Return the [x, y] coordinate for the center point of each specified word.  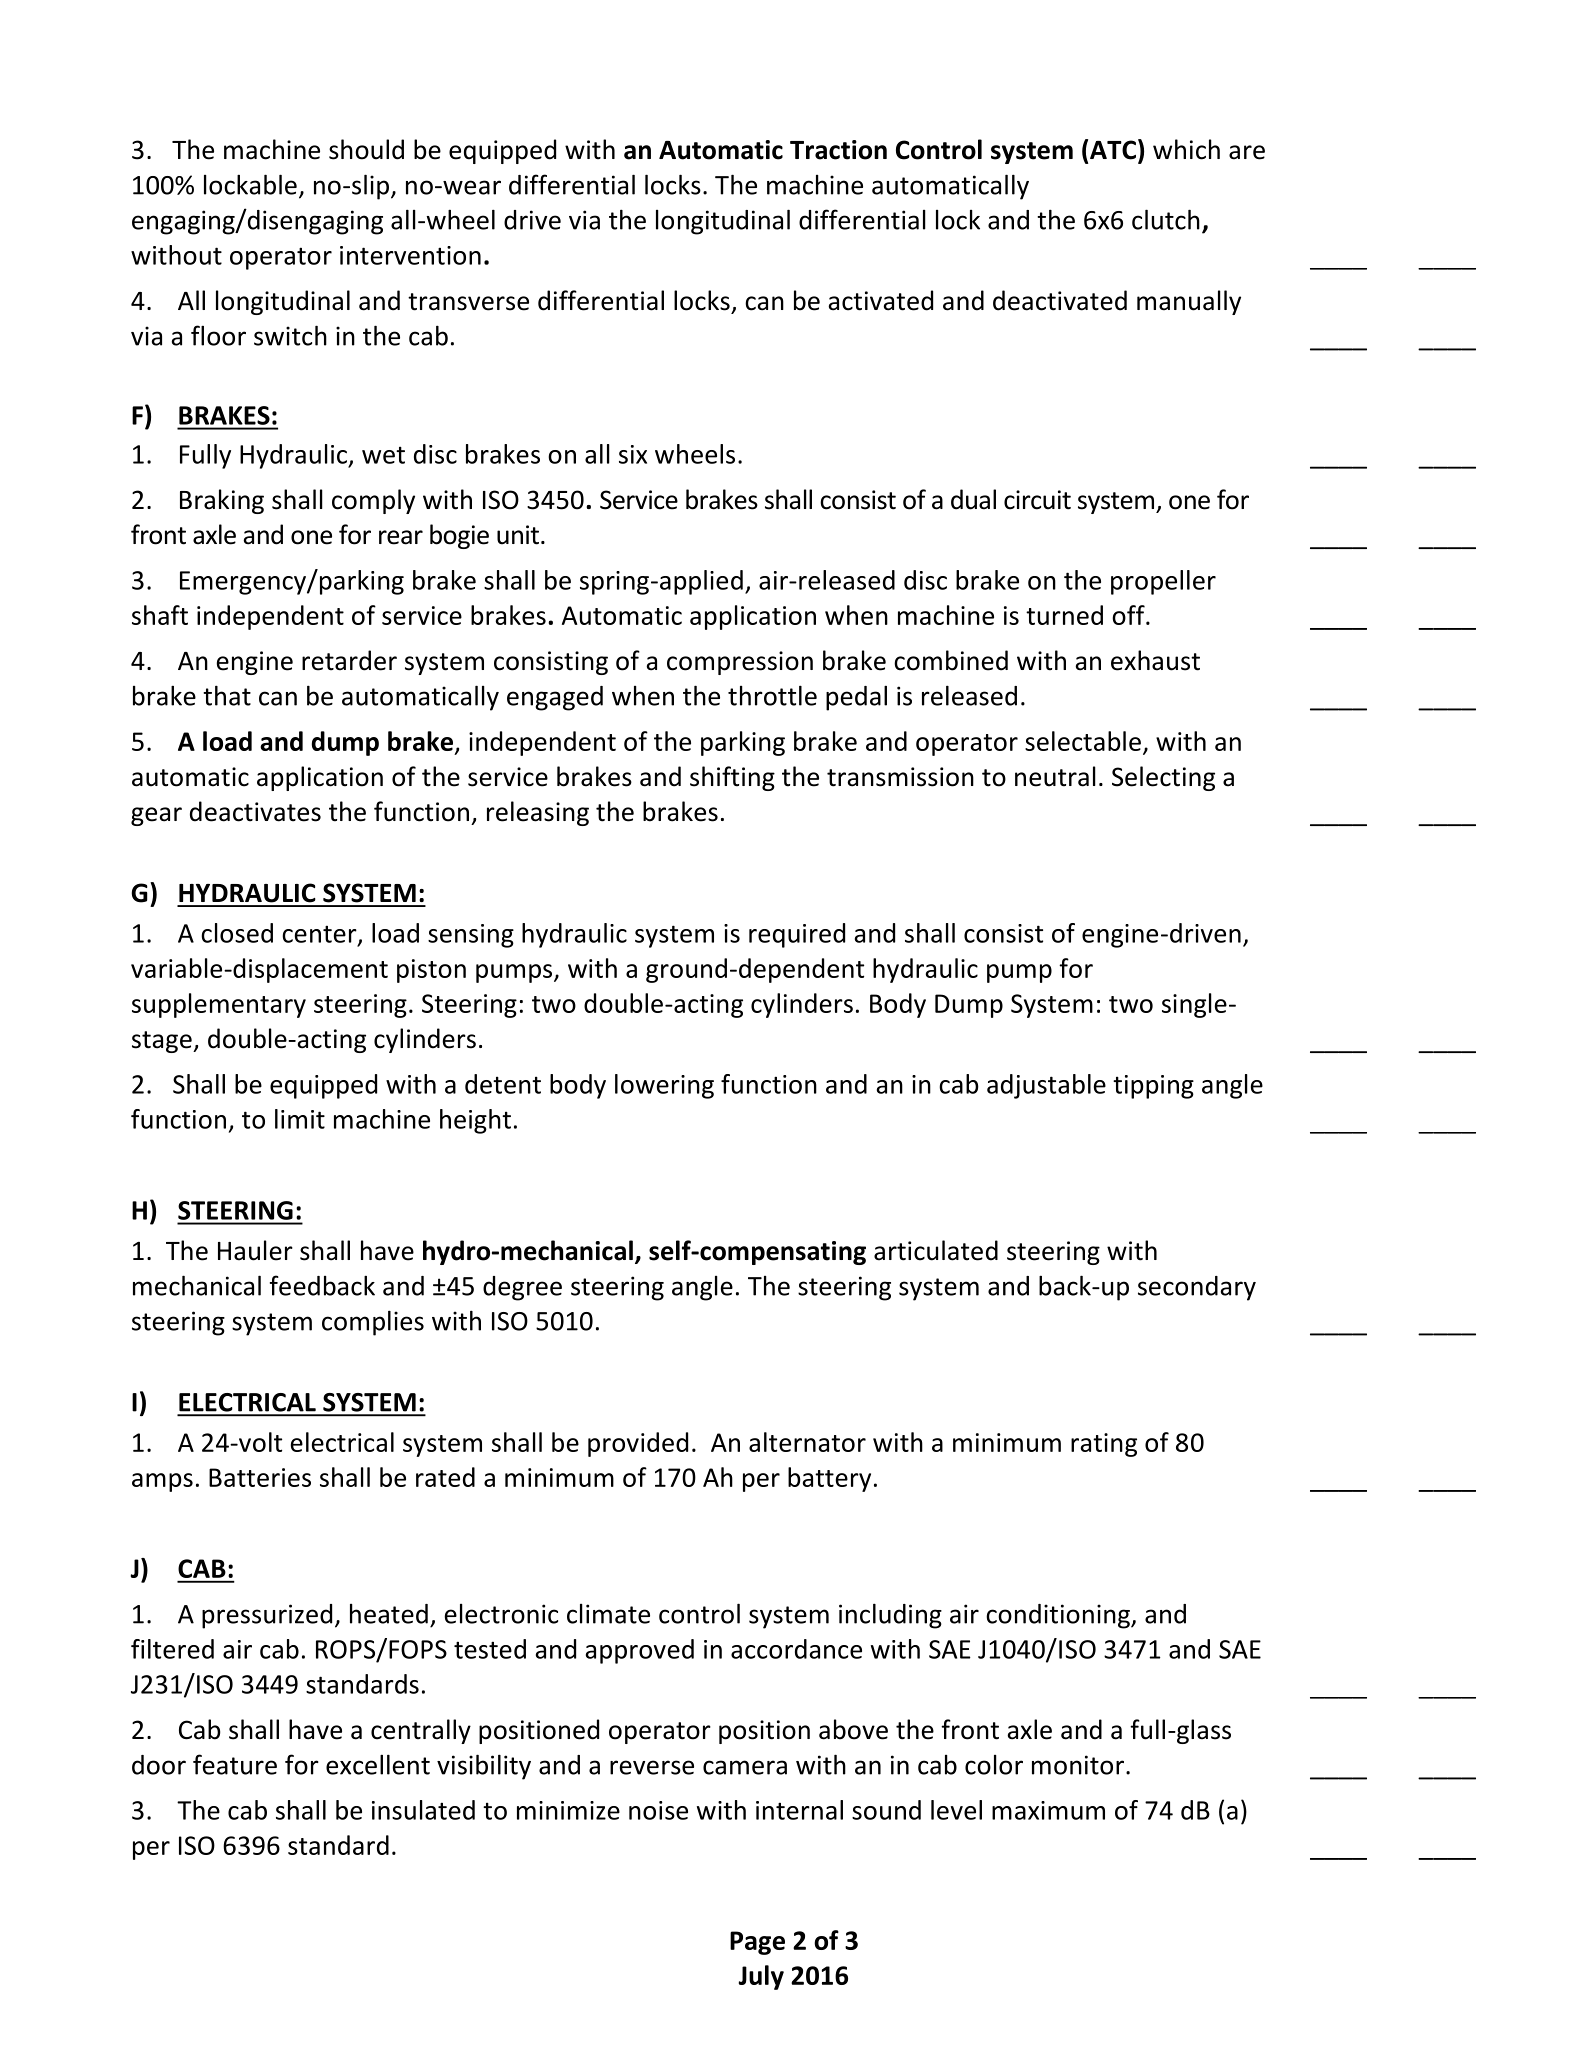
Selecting [1163, 778]
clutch [1166, 219]
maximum [1048, 1810]
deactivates [255, 811]
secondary [1197, 1288]
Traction [838, 150]
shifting [732, 778]
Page [757, 1943]
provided [638, 1444]
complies [373, 1323]
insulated [423, 1810]
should [366, 149]
